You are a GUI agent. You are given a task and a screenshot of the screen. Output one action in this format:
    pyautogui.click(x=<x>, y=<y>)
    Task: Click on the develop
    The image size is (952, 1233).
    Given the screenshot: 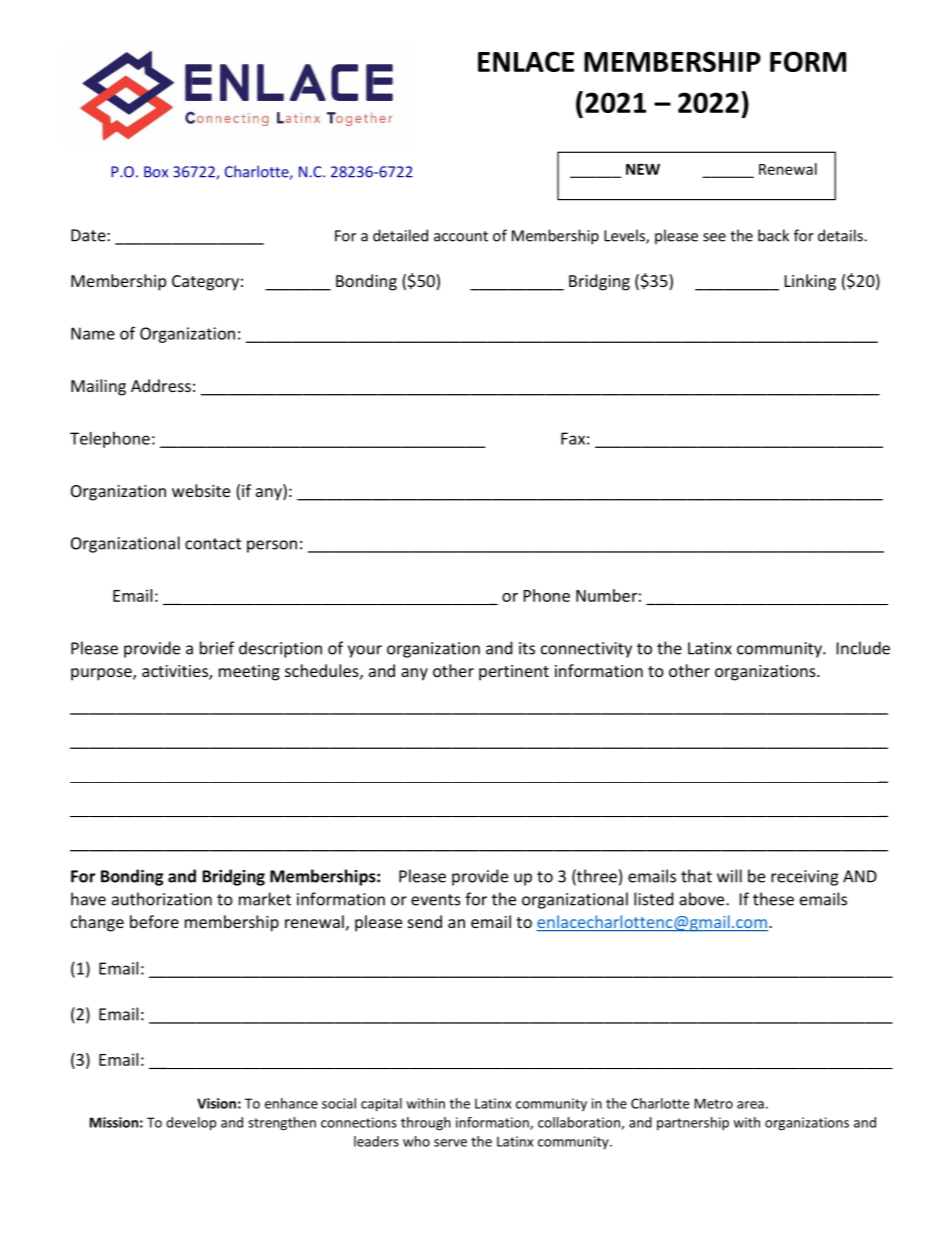 What is the action you would take?
    pyautogui.click(x=191, y=1124)
